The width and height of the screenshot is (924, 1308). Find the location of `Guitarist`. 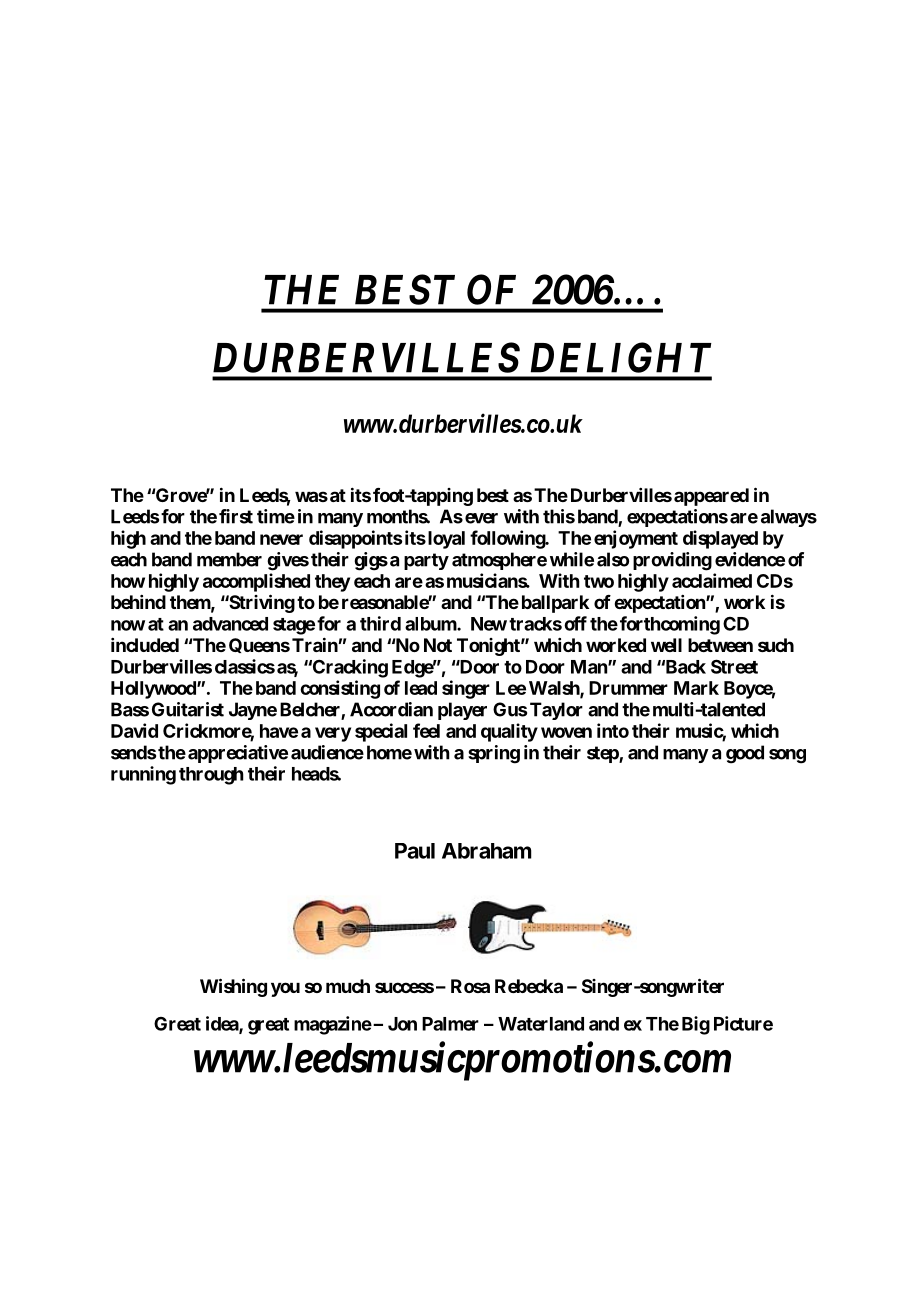

Guitarist is located at coordinates (188, 709).
